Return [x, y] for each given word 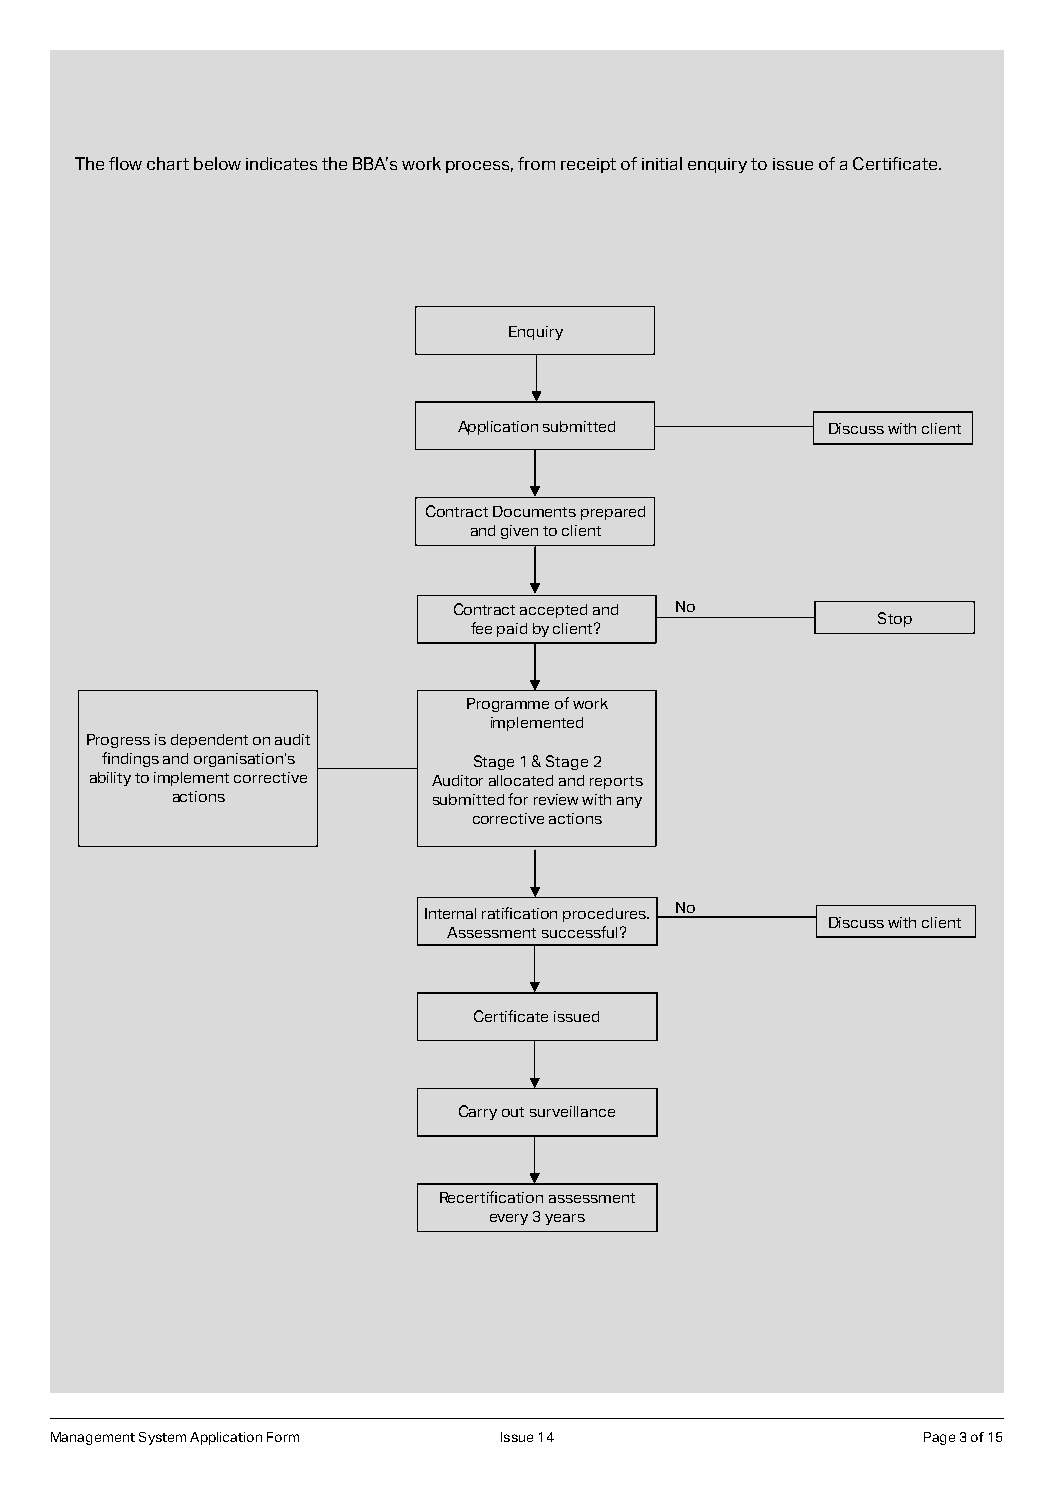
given [519, 532]
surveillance [572, 1111]
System [162, 1438]
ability [110, 779]
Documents [534, 511]
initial [662, 163]
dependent [209, 741]
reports [616, 782]
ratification [519, 913]
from [536, 163]
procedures [605, 915]
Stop [895, 619]
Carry [478, 1112]
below [217, 163]
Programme [508, 705]
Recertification [491, 1197]
